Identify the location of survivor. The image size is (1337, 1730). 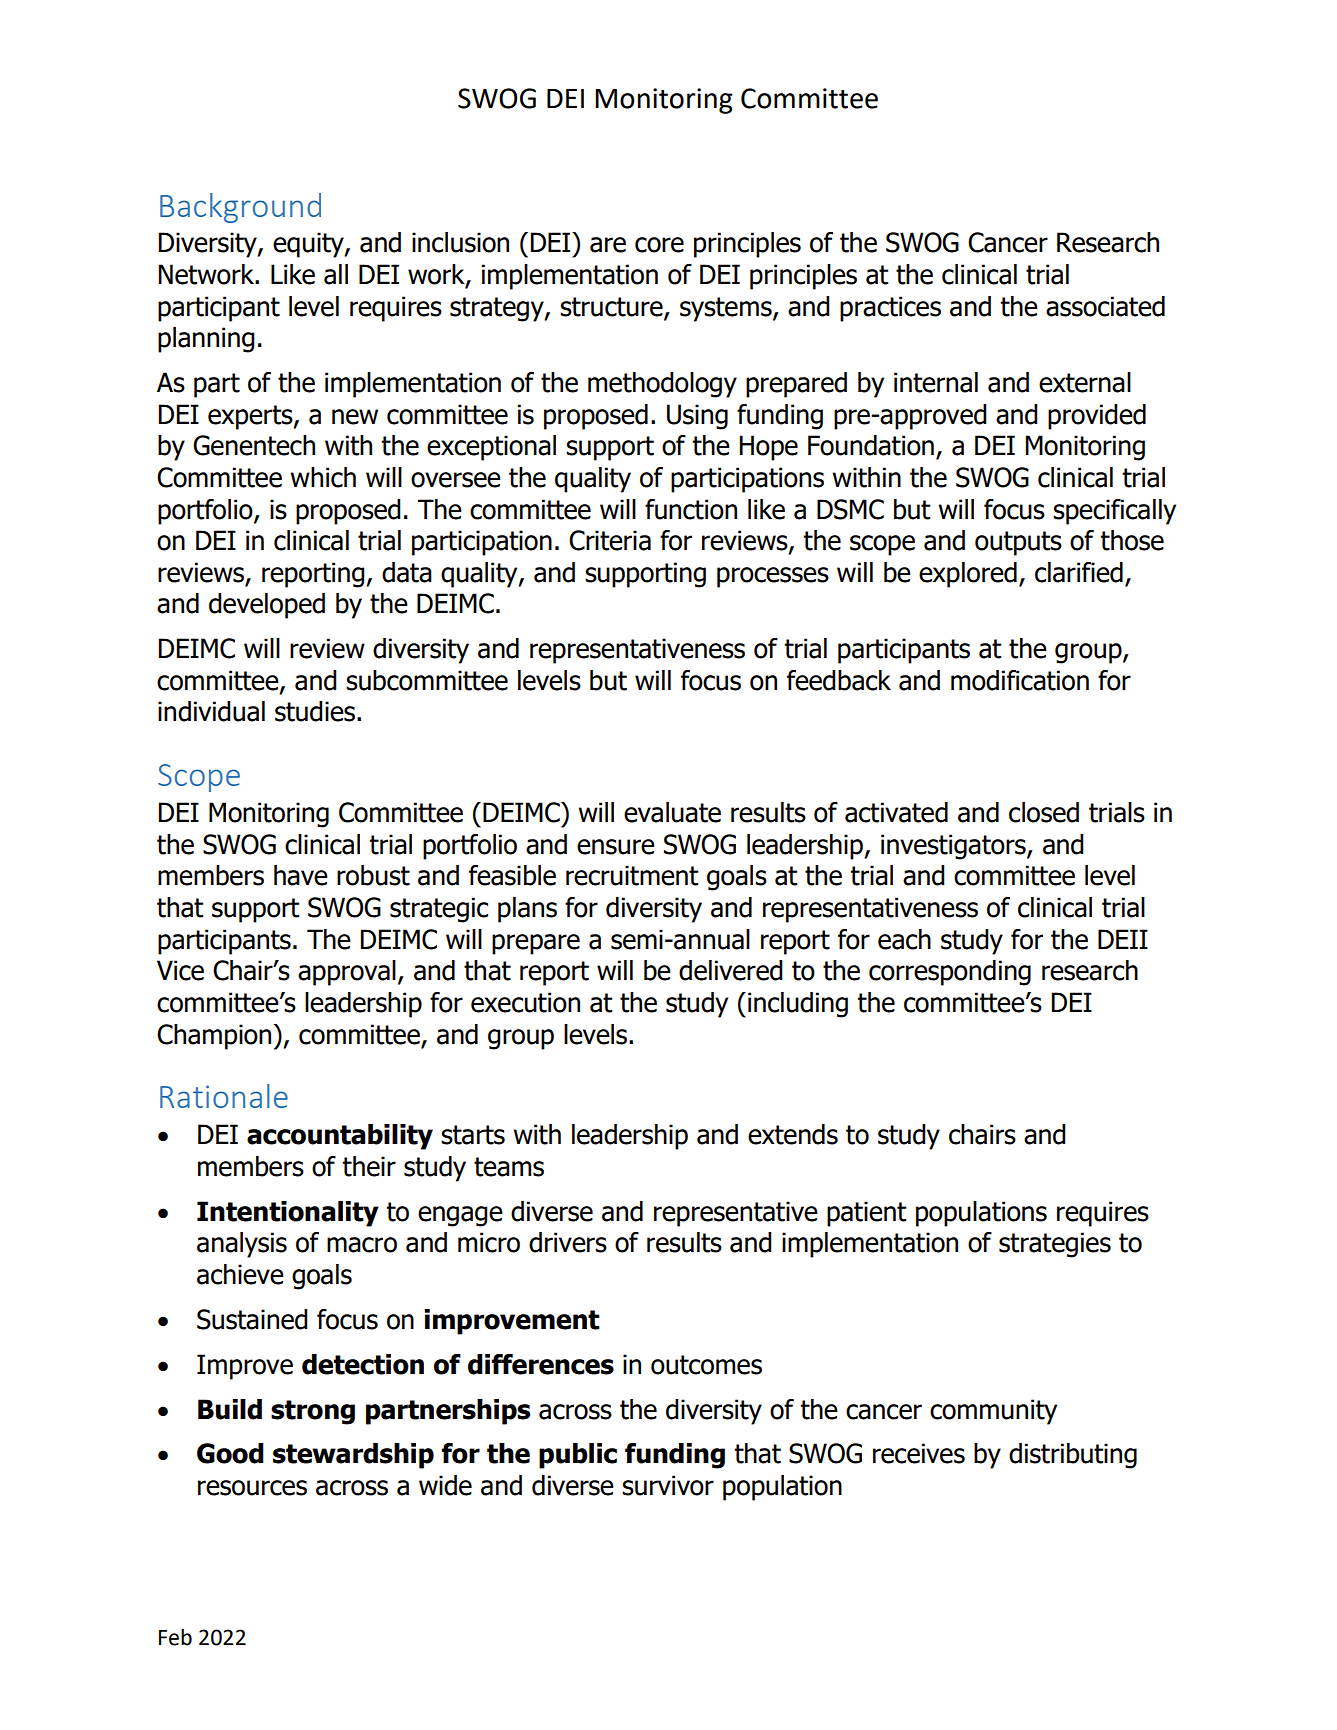
(668, 1485).
